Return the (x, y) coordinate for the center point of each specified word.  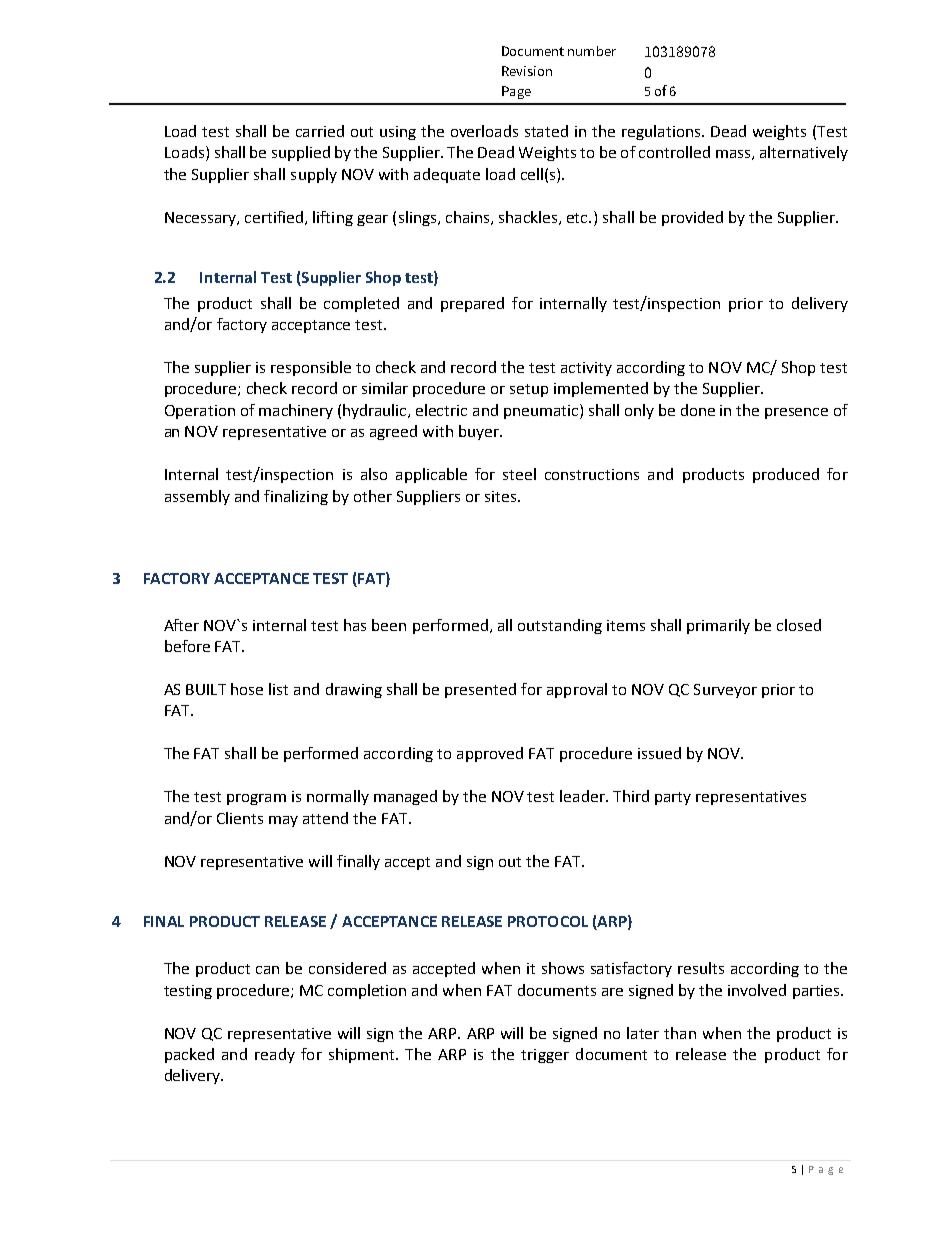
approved (490, 754)
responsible (311, 368)
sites (502, 496)
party (673, 798)
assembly (197, 497)
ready (275, 1055)
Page (516, 92)
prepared (472, 304)
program (256, 799)
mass (734, 155)
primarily (718, 626)
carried (320, 131)
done (698, 410)
